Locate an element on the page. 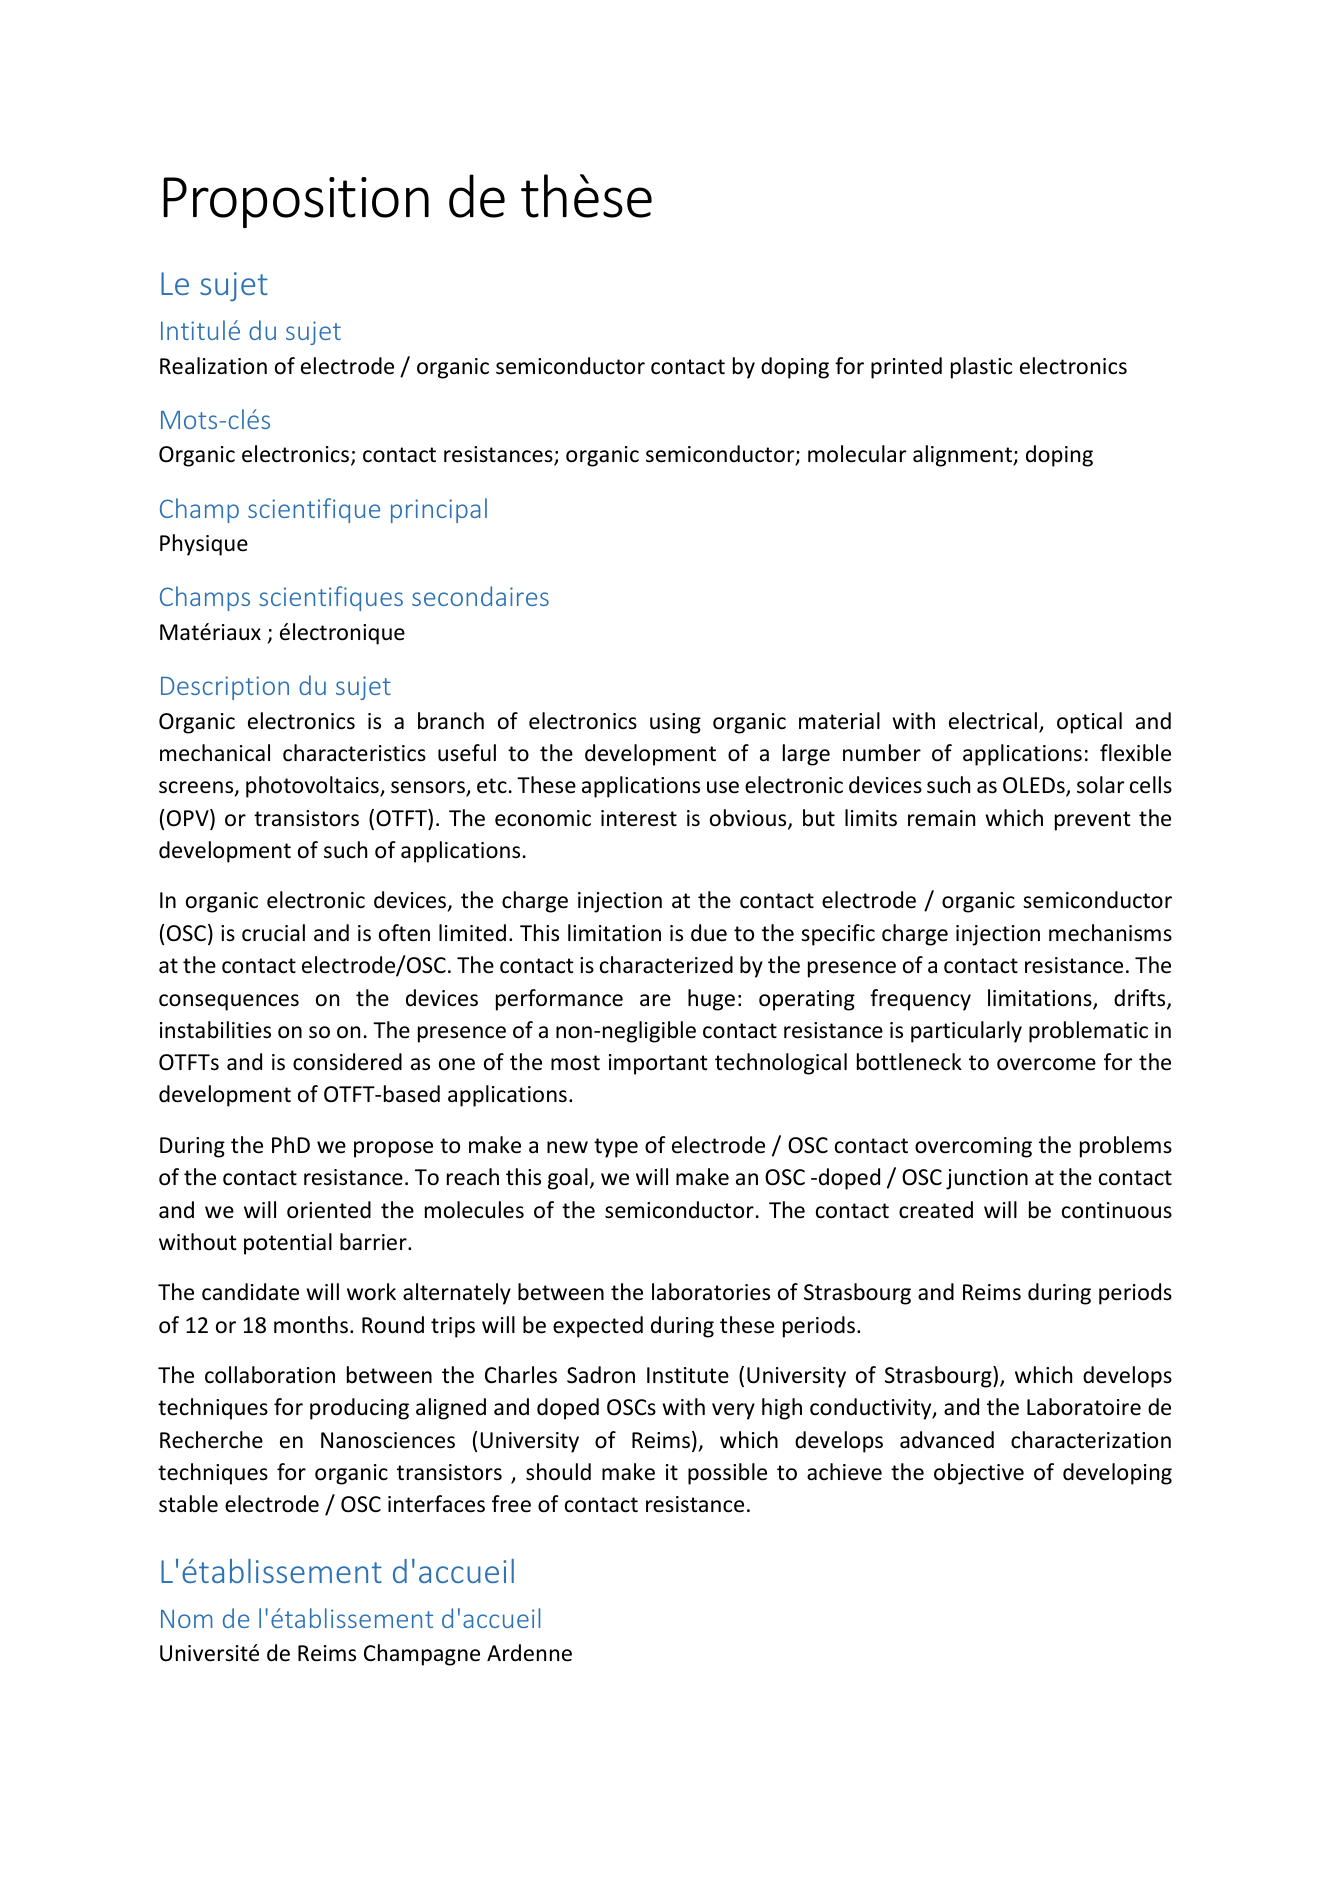 Image resolution: width=1330 pixels, height=1882 pixels. plastic is located at coordinates (981, 368).
